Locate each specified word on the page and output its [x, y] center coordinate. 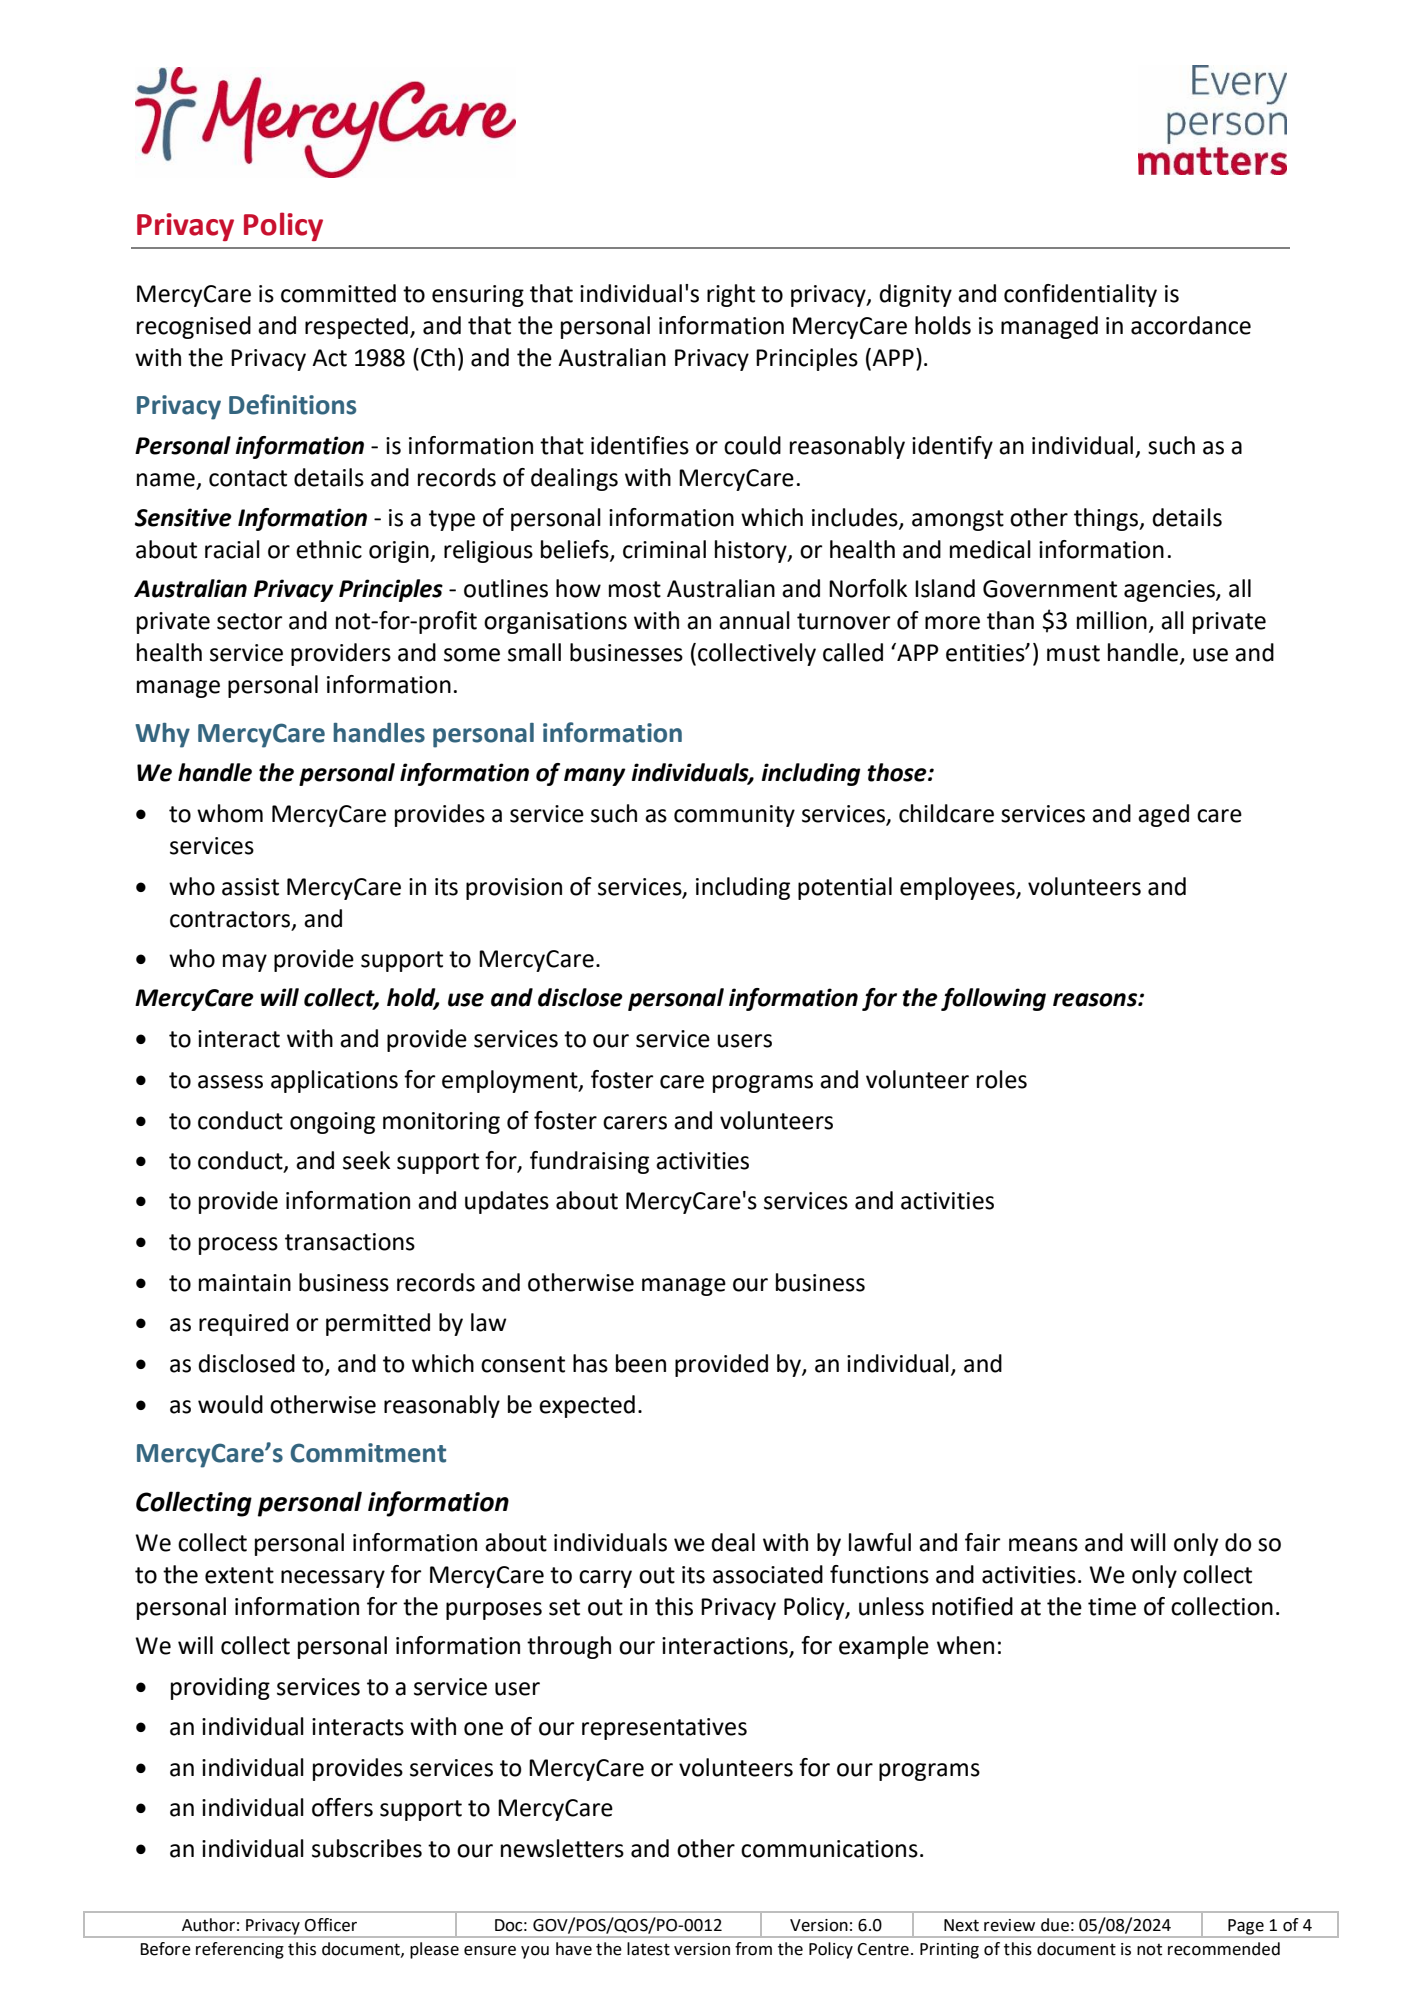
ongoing [332, 1123]
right [731, 295]
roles [1002, 1079]
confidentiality [1080, 295]
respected [356, 327]
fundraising [589, 1162]
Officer [331, 1925]
